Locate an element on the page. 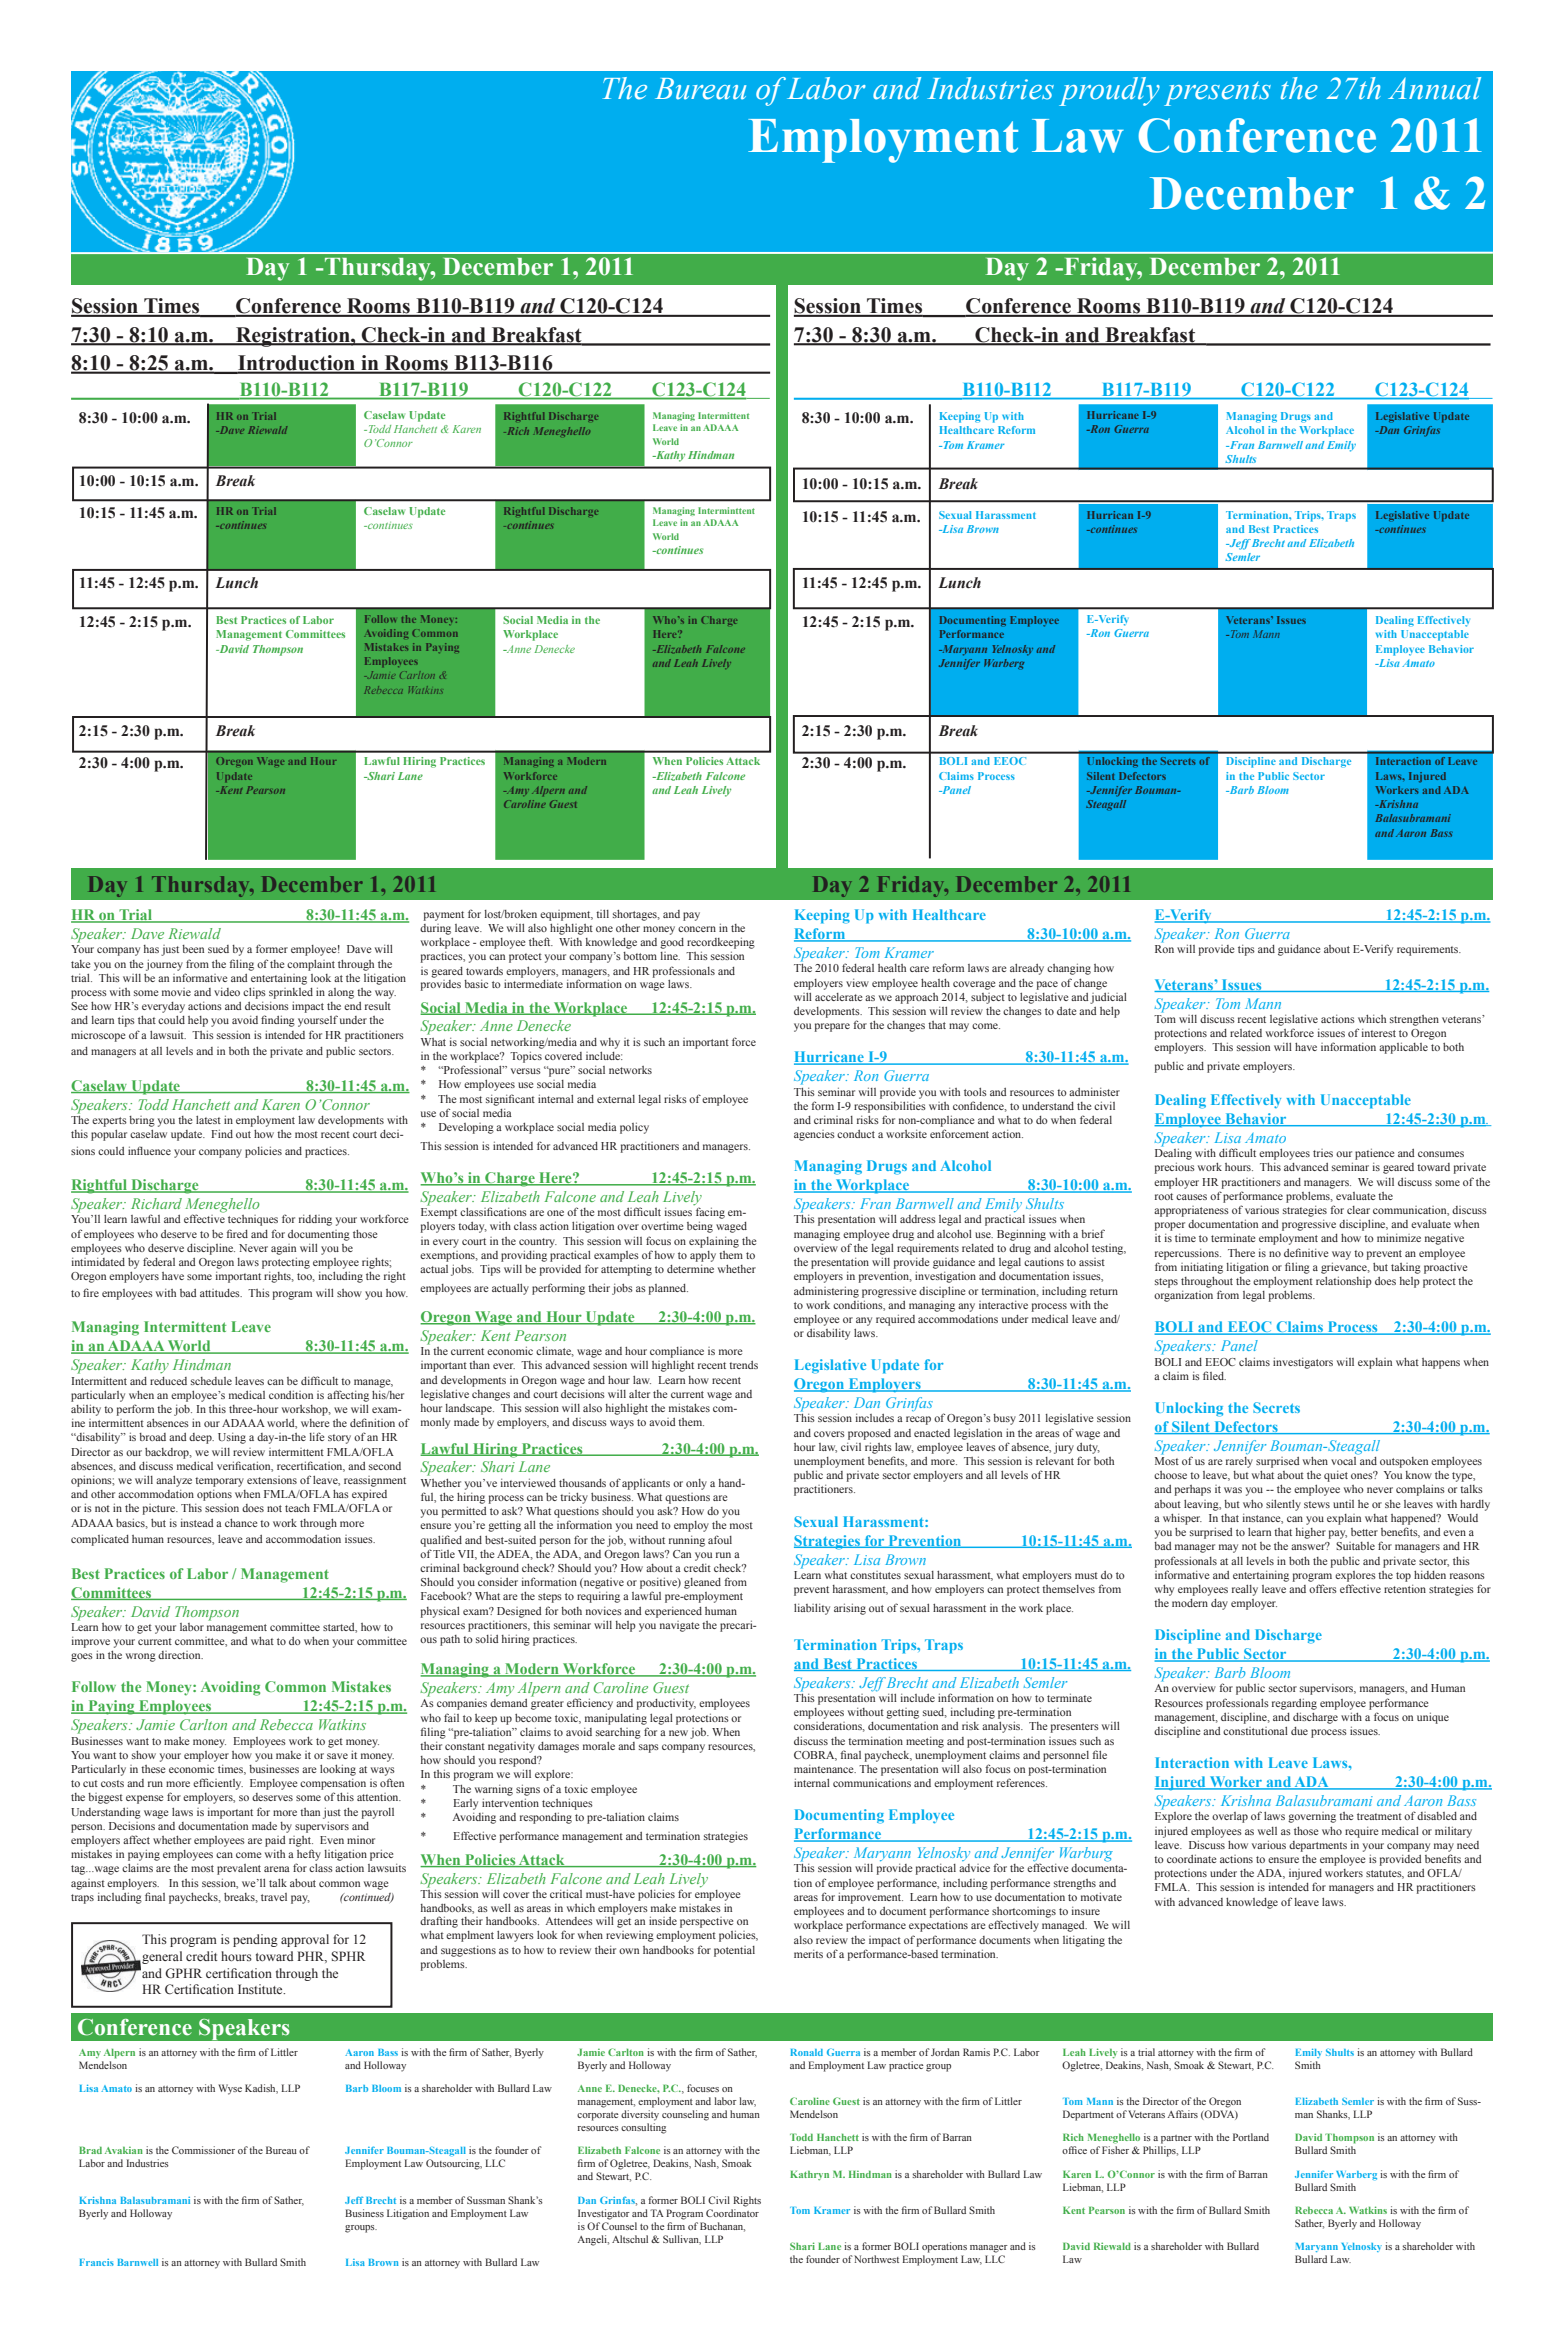 The image size is (1564, 2345). Commissioner is located at coordinates (203, 2150).
